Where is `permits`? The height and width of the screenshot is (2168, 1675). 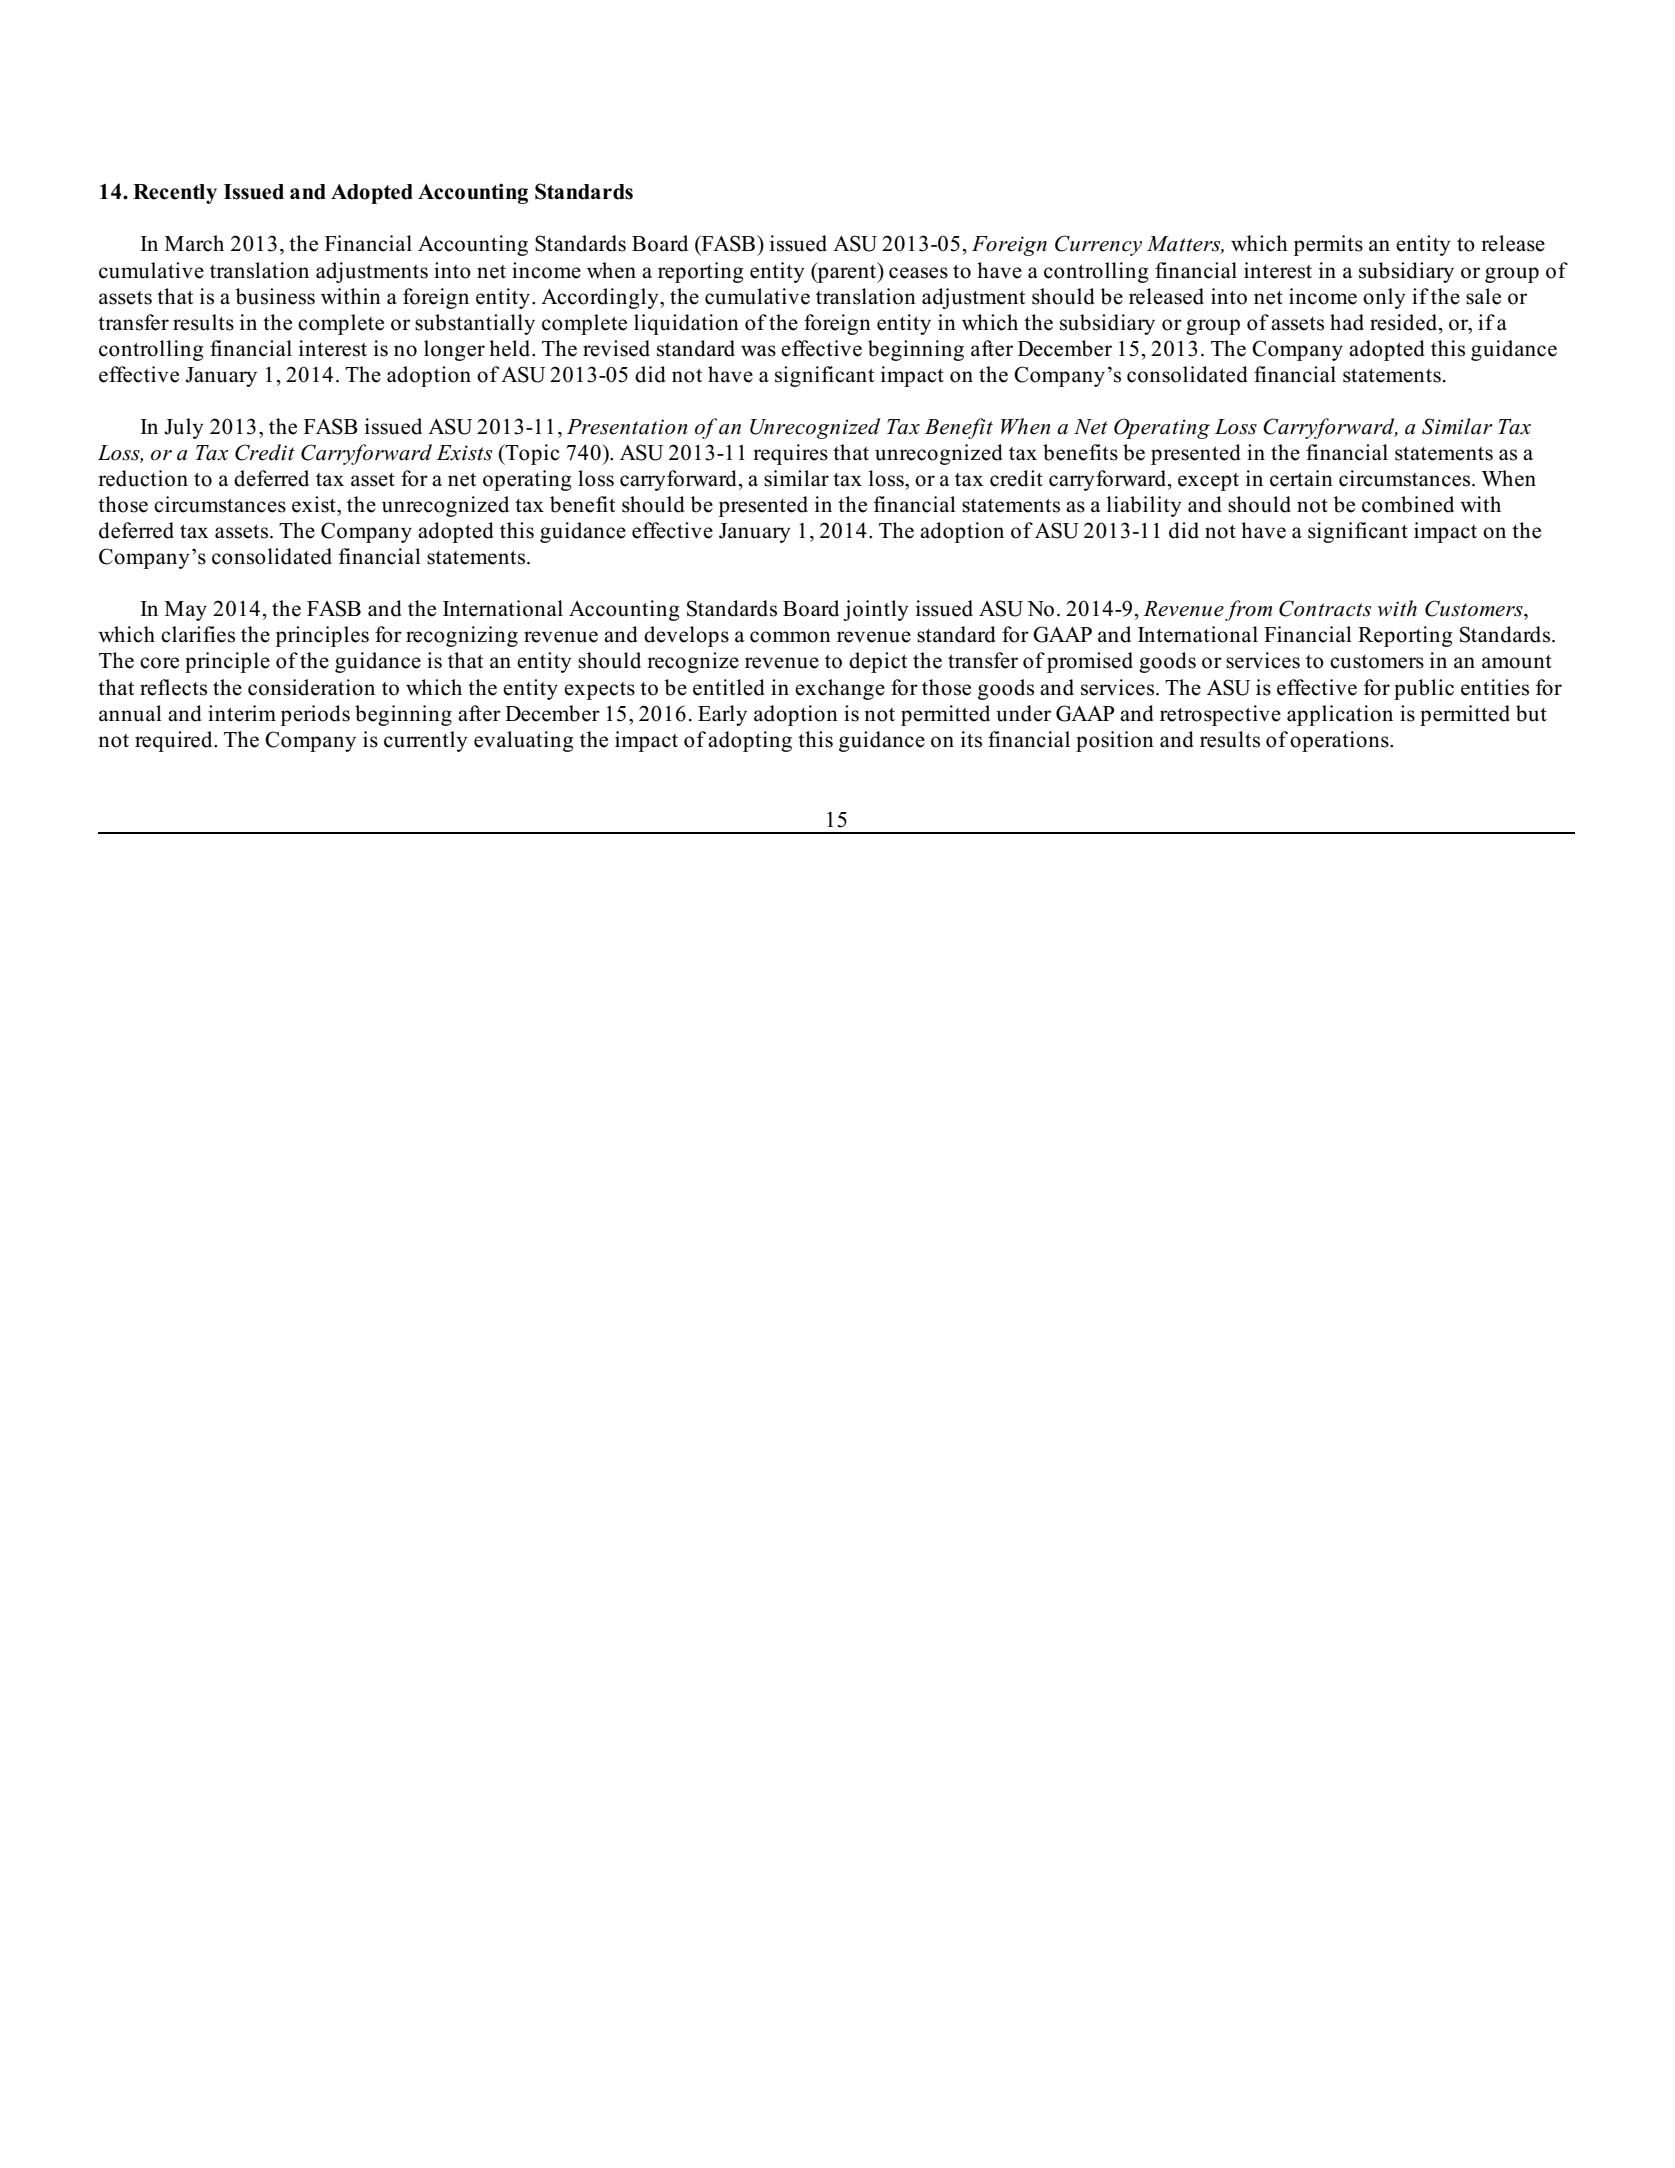 permits is located at coordinates (1328, 245).
